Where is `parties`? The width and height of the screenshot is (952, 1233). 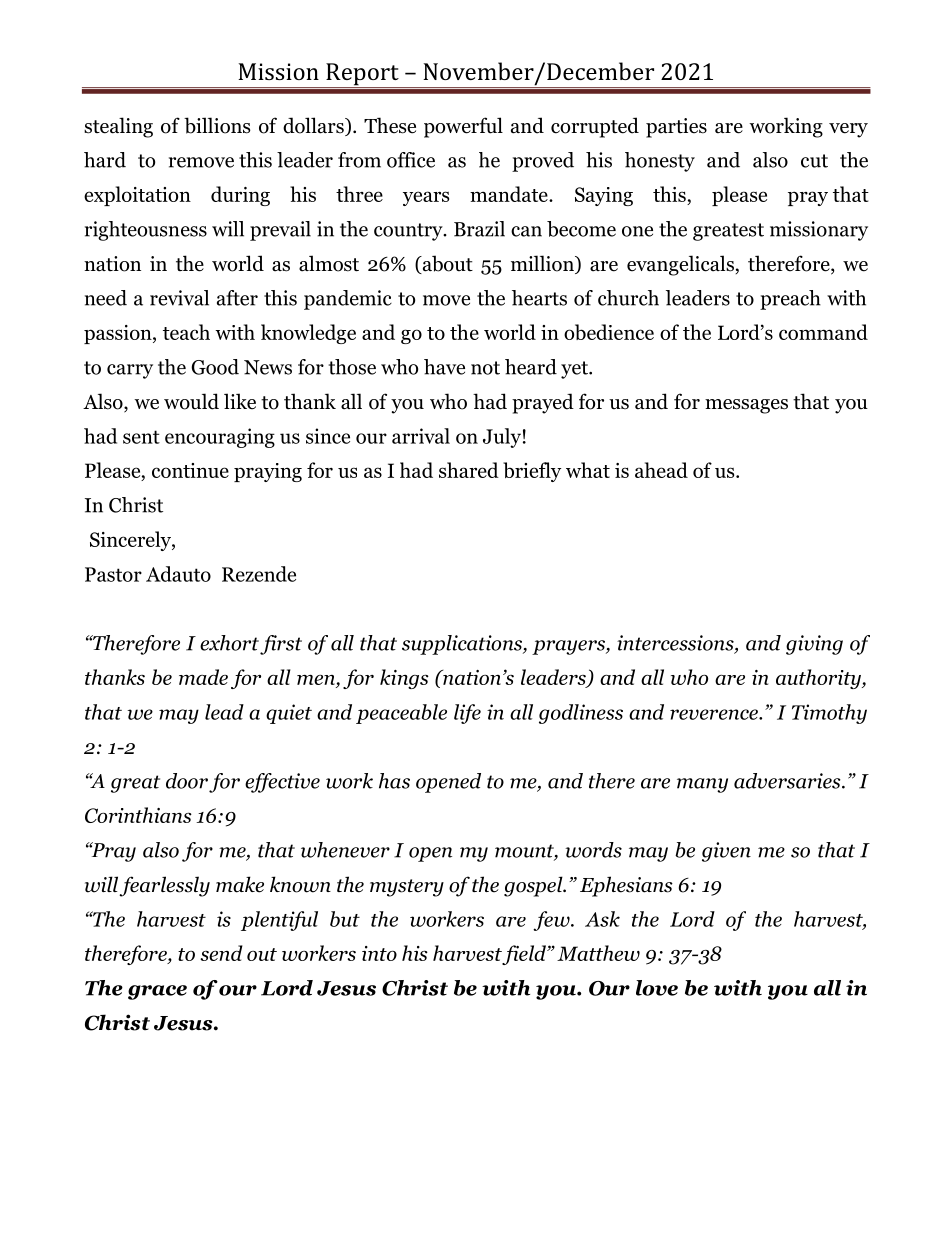 parties is located at coordinates (676, 128).
